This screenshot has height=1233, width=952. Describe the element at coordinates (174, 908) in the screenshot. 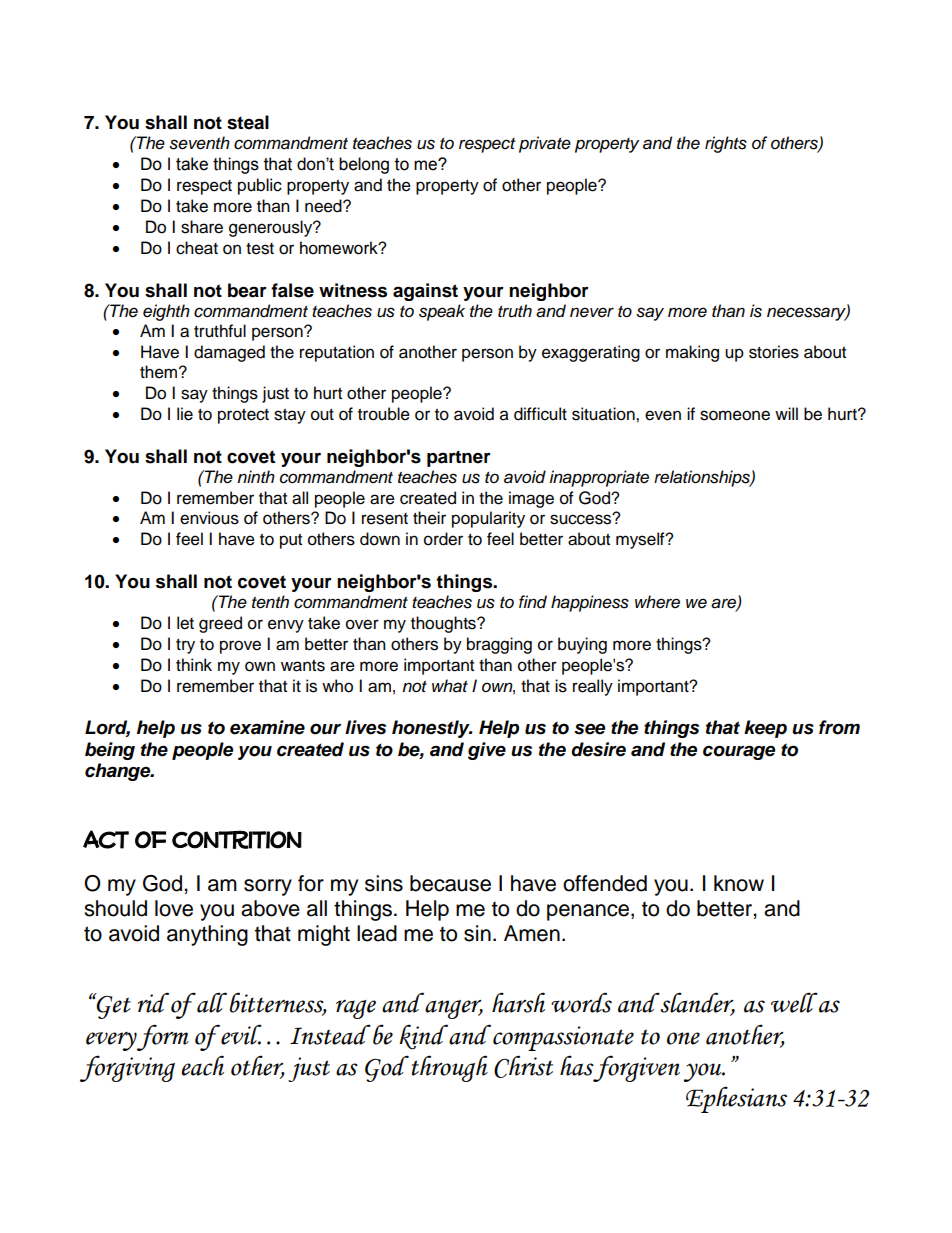

I see `love` at that location.
